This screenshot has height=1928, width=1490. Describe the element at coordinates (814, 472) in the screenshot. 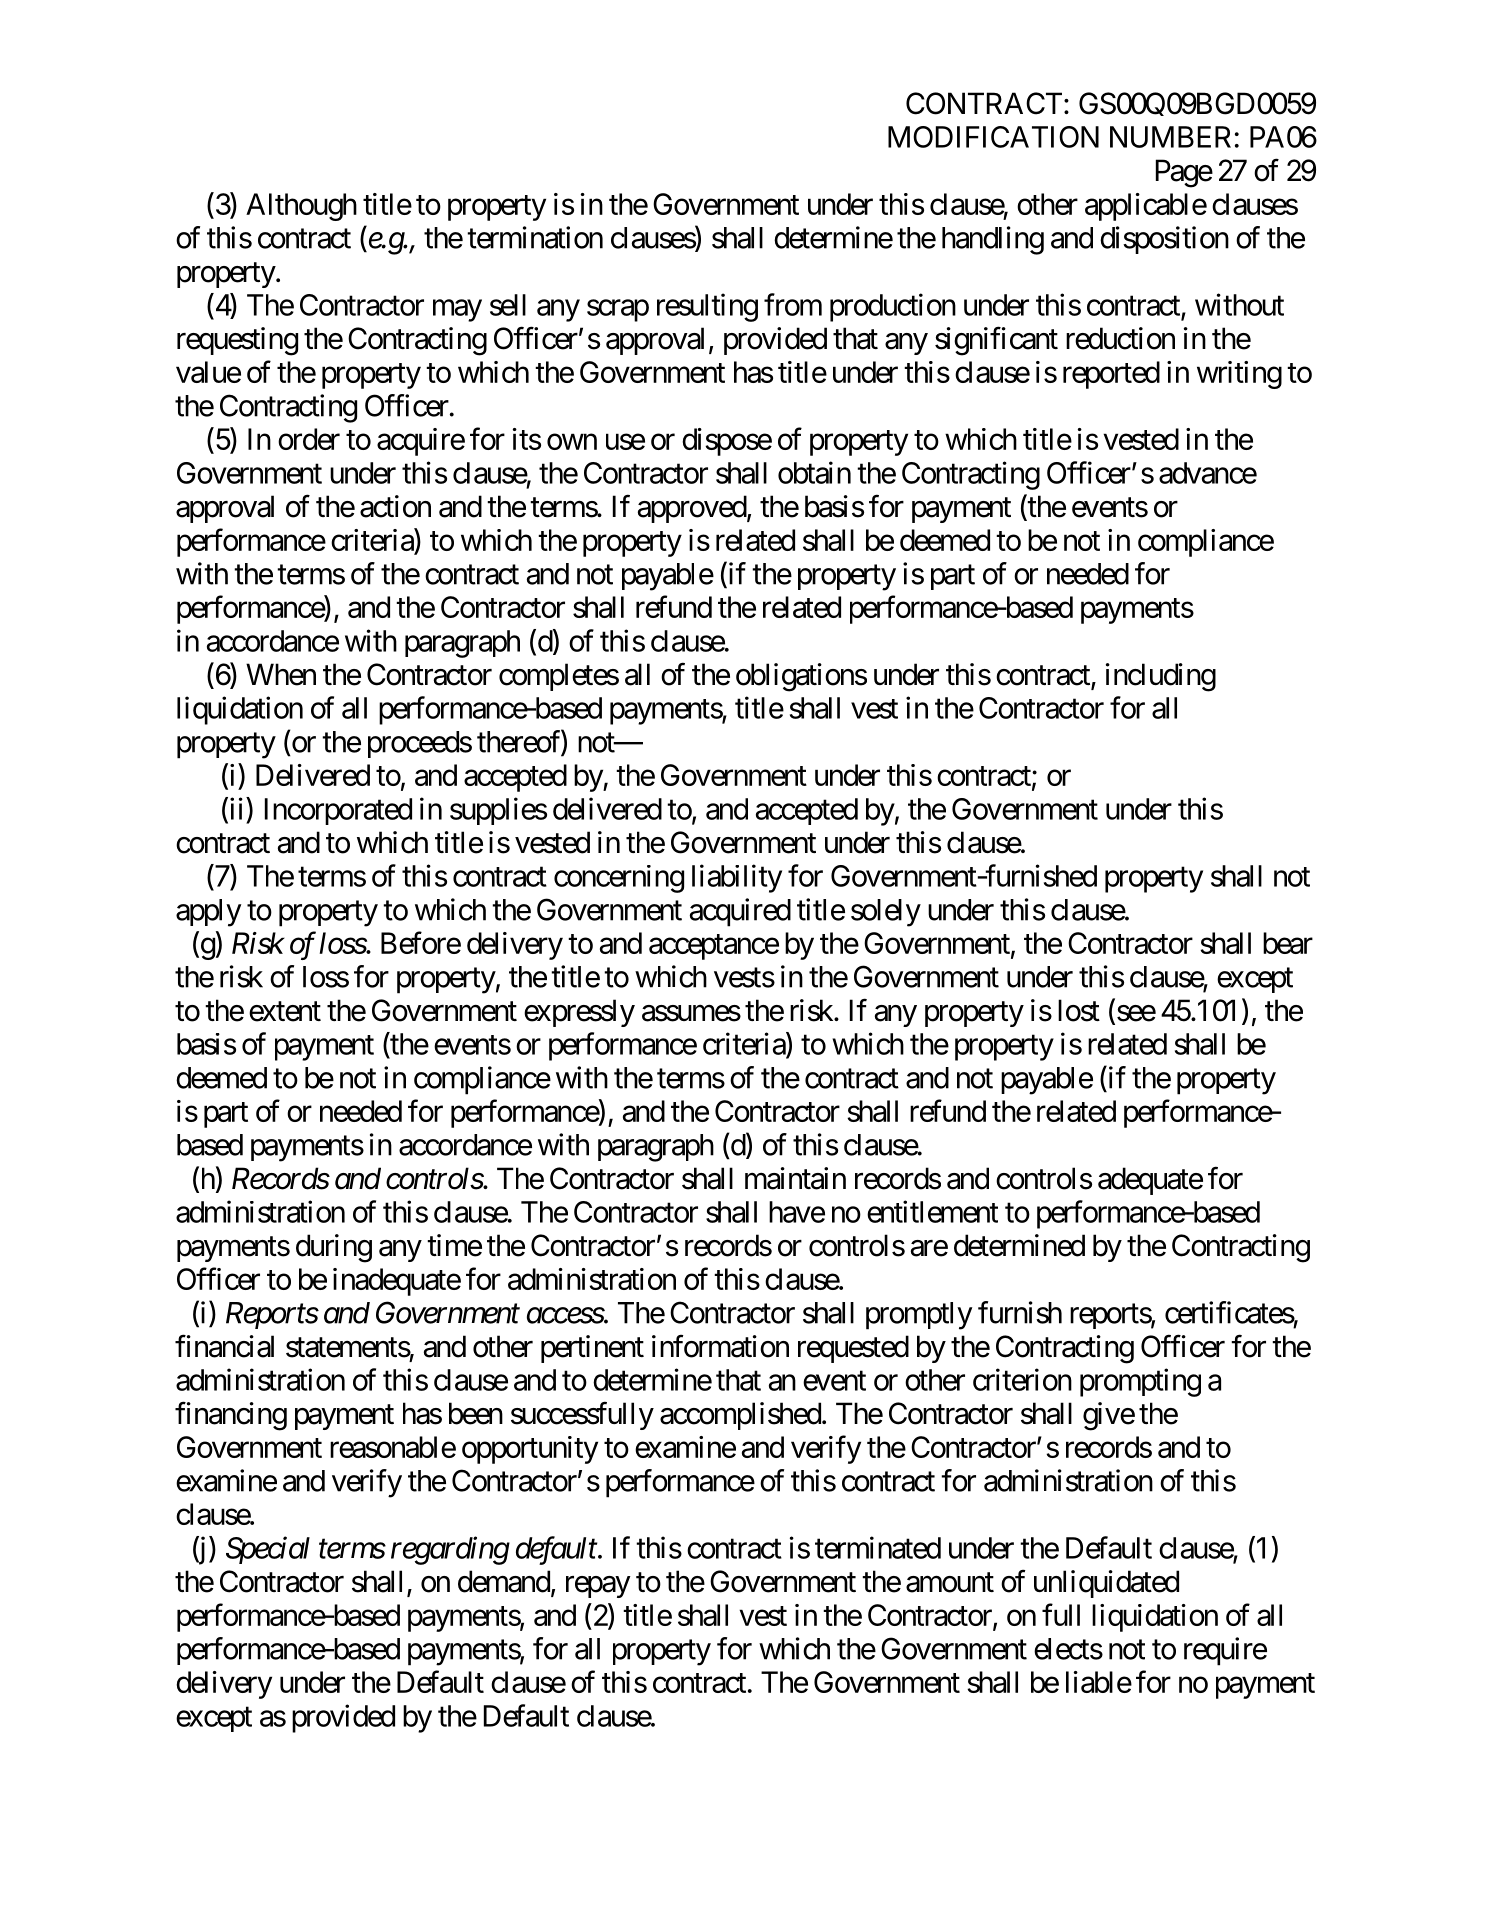

I see `obtain` at that location.
